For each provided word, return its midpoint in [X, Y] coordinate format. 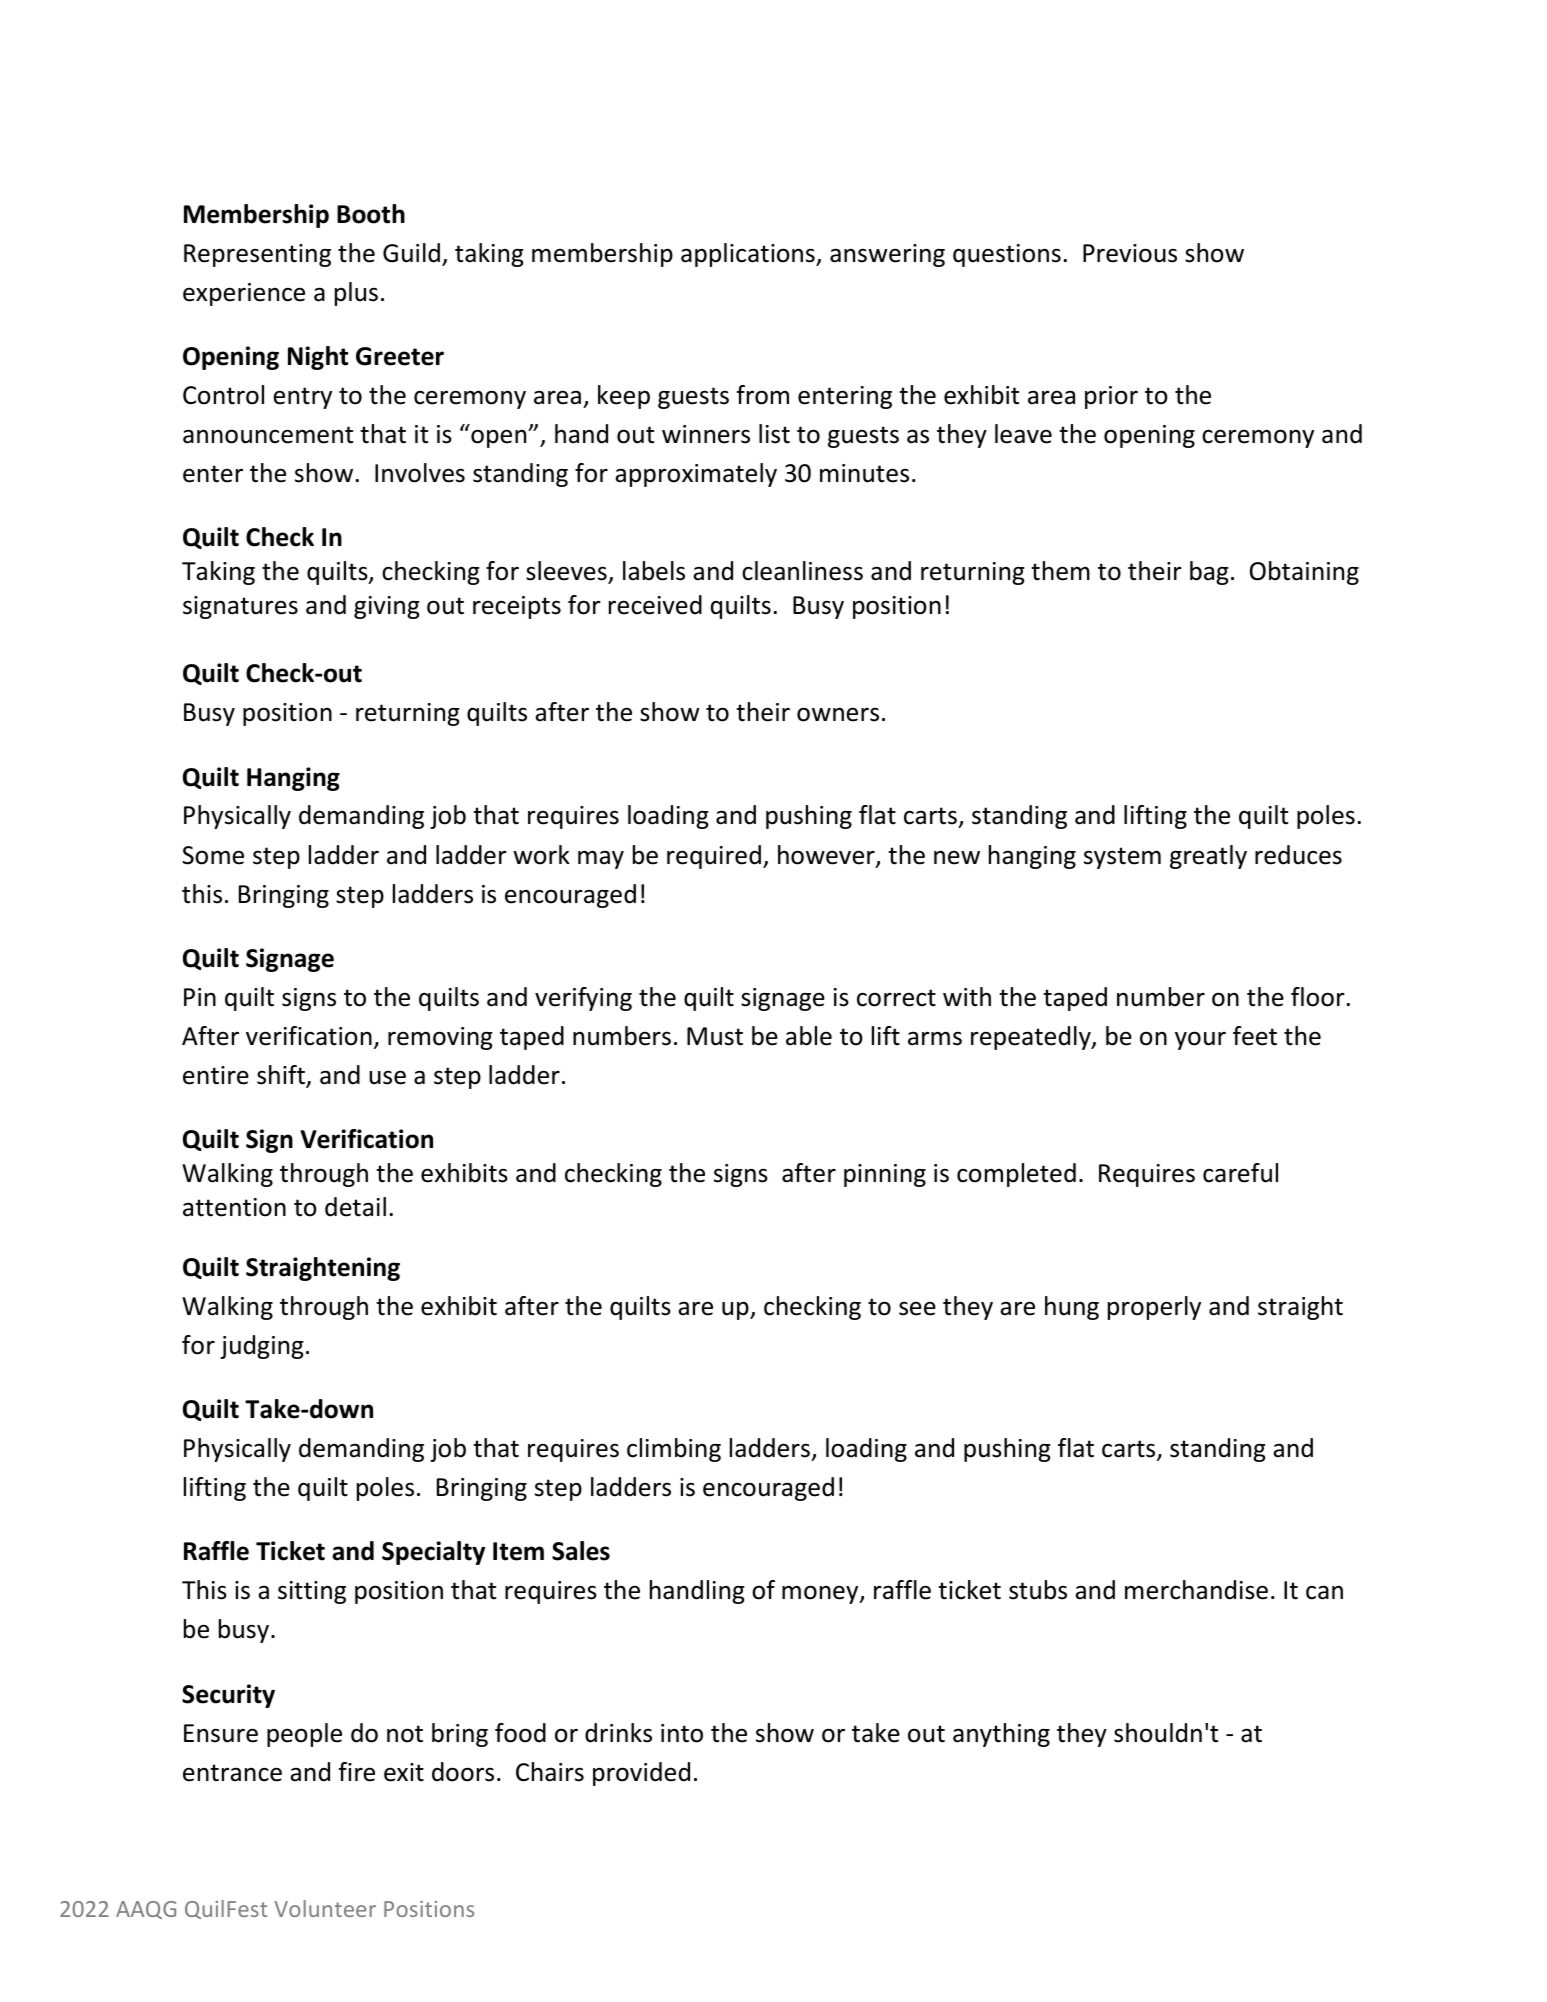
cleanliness [802, 571]
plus [356, 294]
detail [355, 1207]
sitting [312, 1592]
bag [1209, 573]
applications [749, 255]
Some [213, 855]
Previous [1130, 253]
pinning [885, 1175]
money [821, 1594]
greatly [1208, 857]
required [714, 857]
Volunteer [325, 1908]
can [1324, 1592]
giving [387, 607]
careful [1240, 1173]
